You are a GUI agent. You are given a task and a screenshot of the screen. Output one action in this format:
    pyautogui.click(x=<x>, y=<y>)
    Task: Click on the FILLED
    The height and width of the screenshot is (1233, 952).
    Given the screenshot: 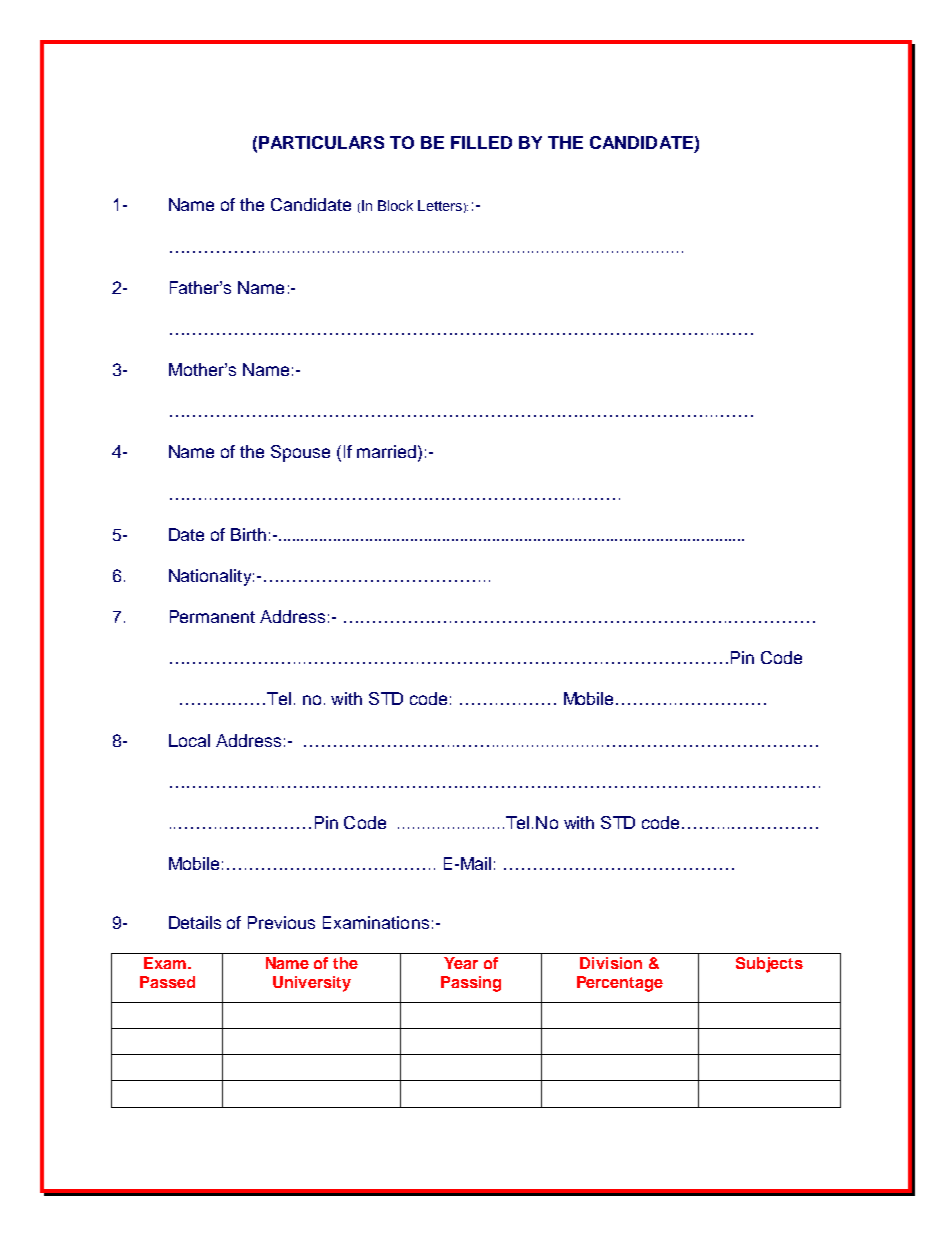 What is the action you would take?
    pyautogui.click(x=481, y=142)
